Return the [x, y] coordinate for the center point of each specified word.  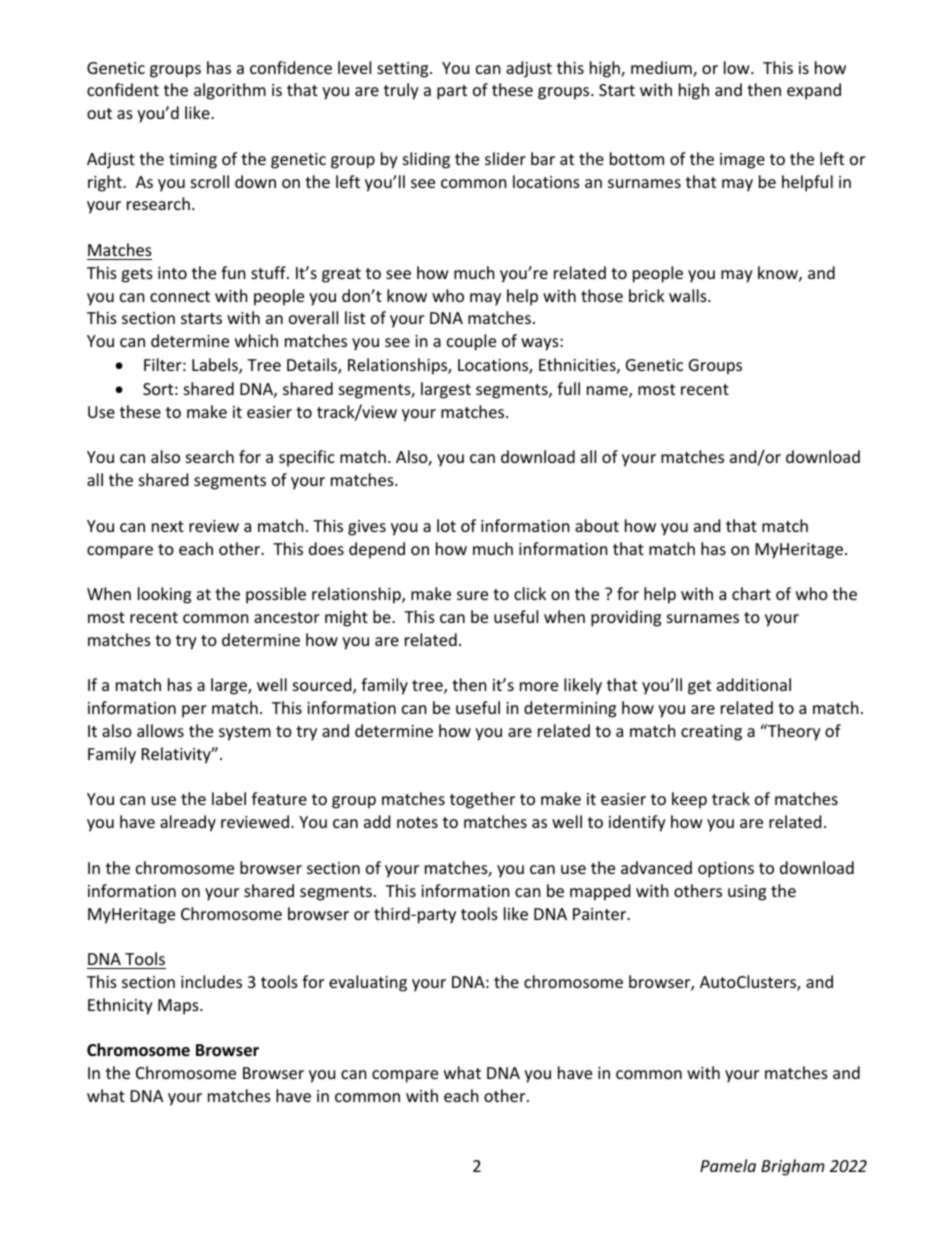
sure [472, 595]
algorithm [230, 91]
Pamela [728, 1165]
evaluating [368, 983]
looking [164, 595]
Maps [179, 1007]
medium [662, 69]
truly [401, 91]
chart [751, 593]
